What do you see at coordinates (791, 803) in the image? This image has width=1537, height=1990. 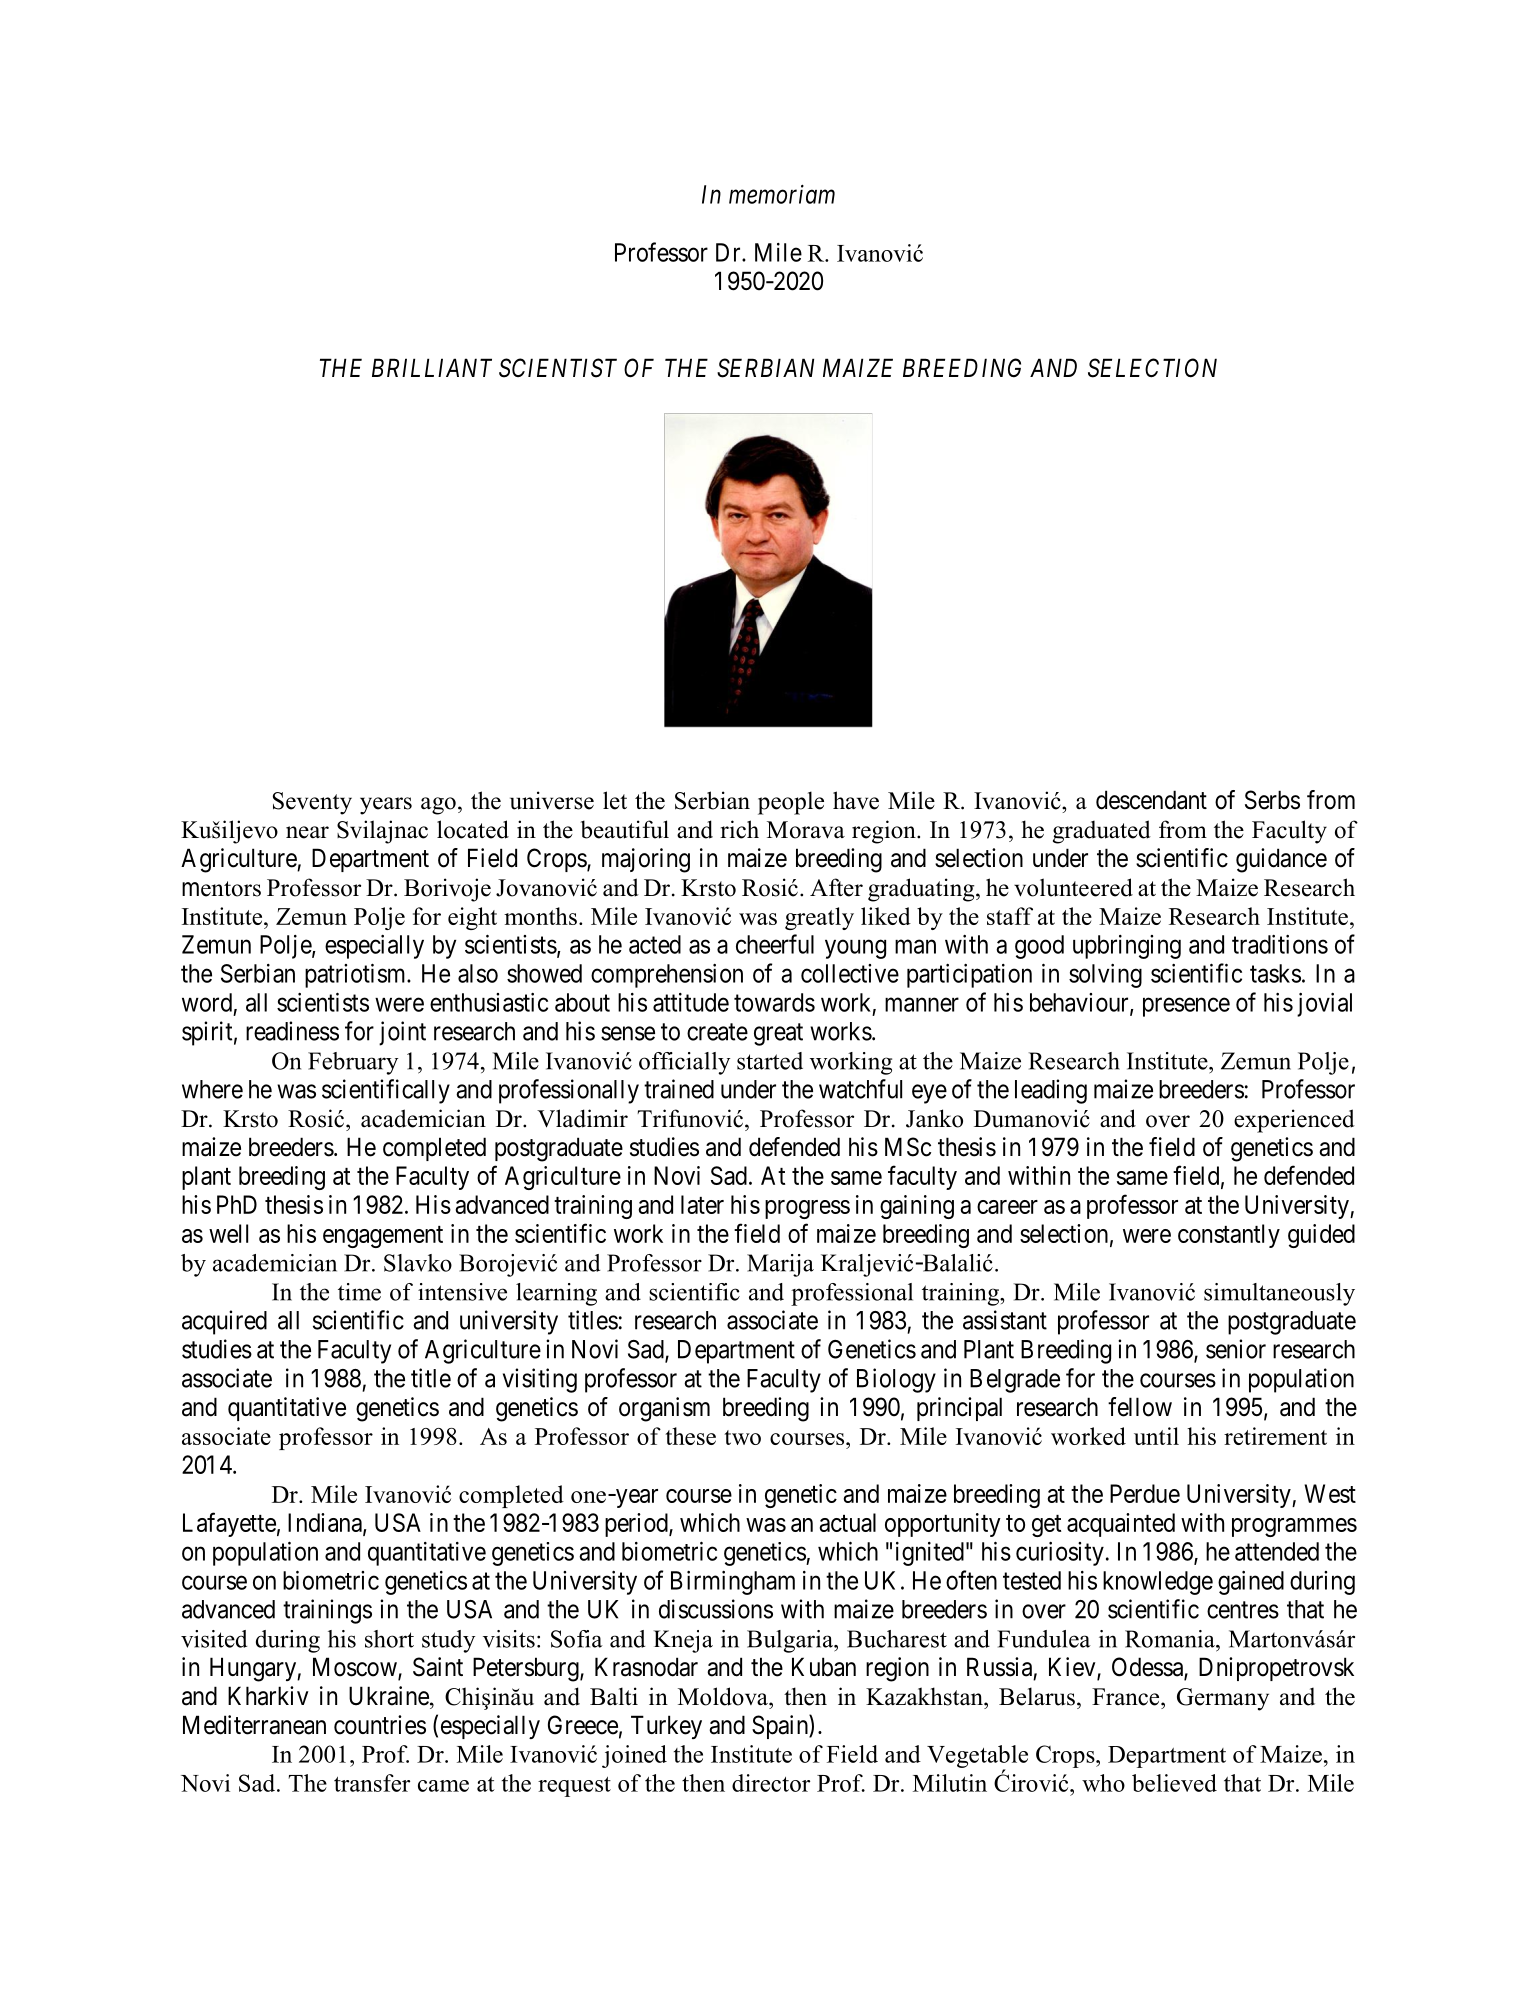 I see `people` at bounding box center [791, 803].
